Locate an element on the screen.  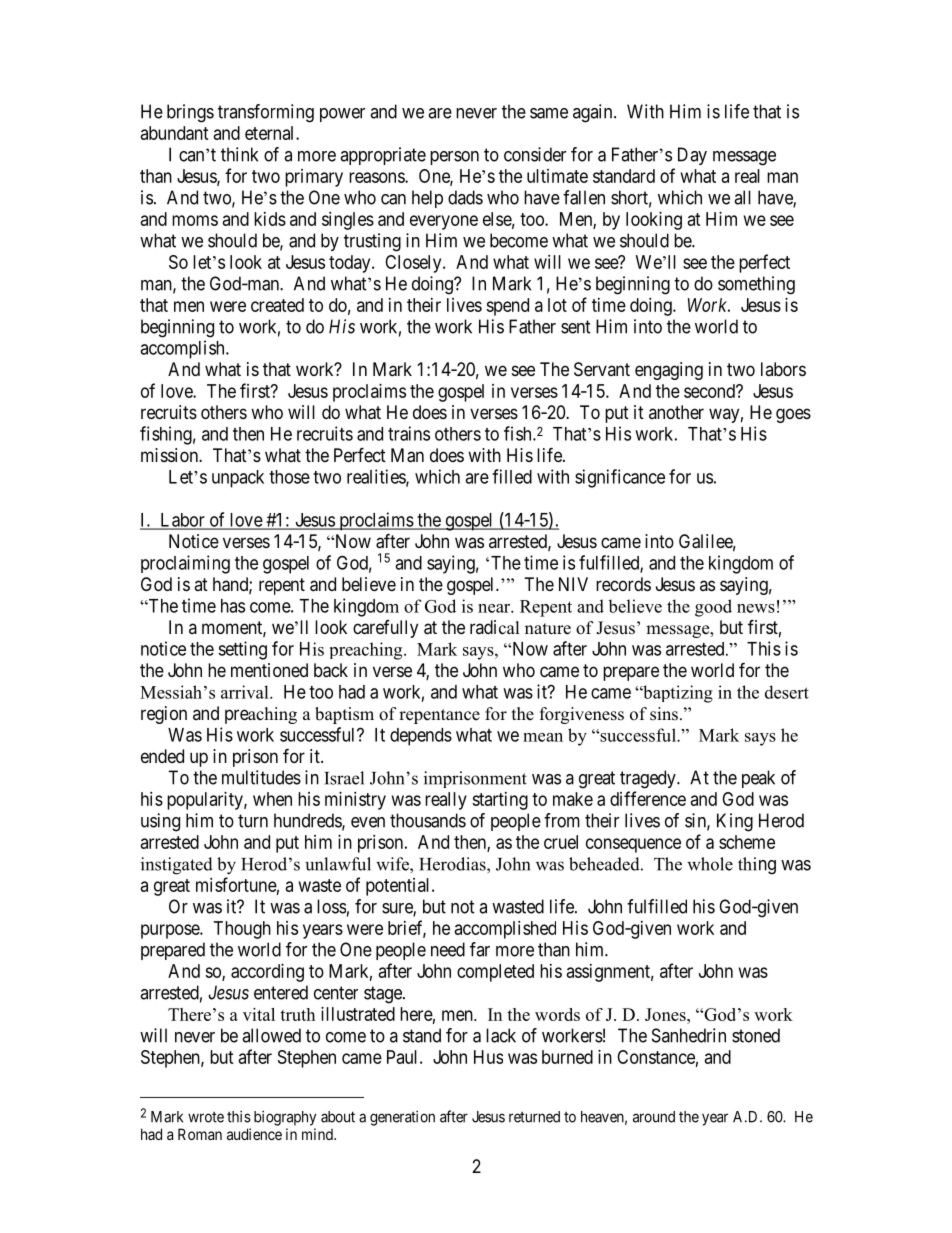
person is located at coordinates (454, 158).
